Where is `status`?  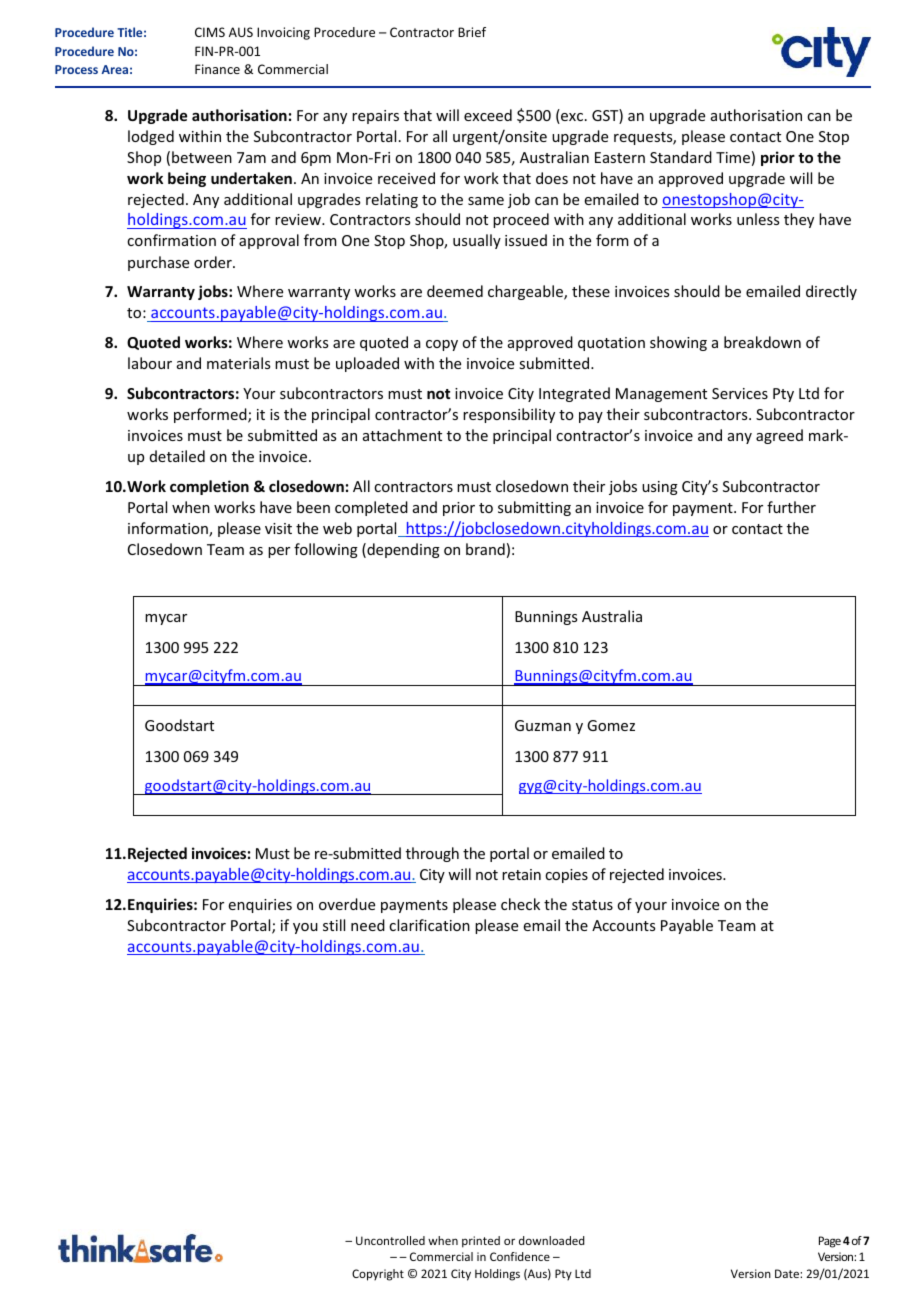 status is located at coordinates (592, 905).
